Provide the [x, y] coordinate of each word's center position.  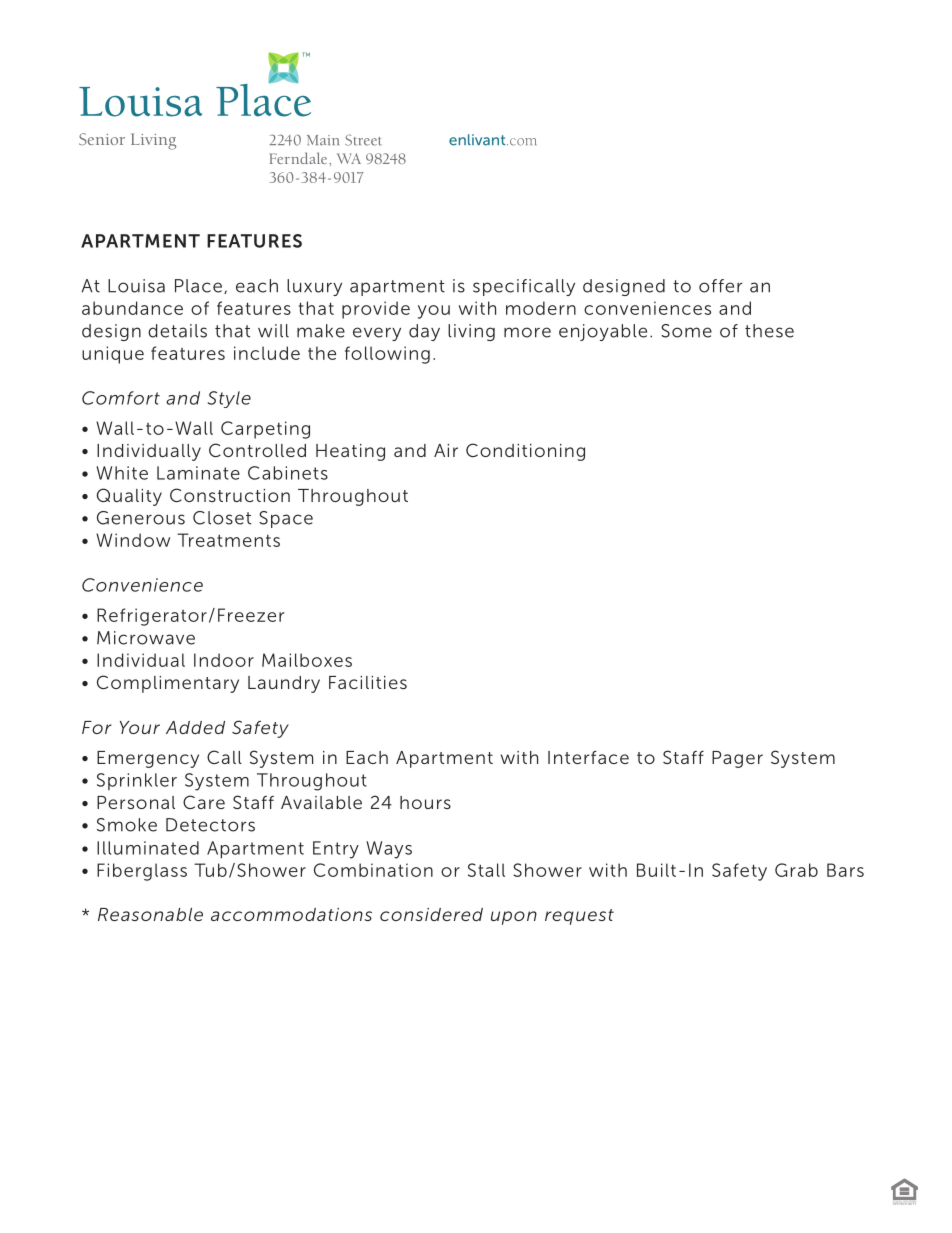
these [769, 331]
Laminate [198, 473]
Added [195, 727]
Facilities [368, 682]
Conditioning [525, 452]
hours [425, 802]
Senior [102, 139]
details [177, 331]
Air [446, 450]
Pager [737, 759]
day [424, 332]
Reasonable [150, 914]
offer [721, 286]
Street [363, 140]
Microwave [146, 638]
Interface [588, 757]
